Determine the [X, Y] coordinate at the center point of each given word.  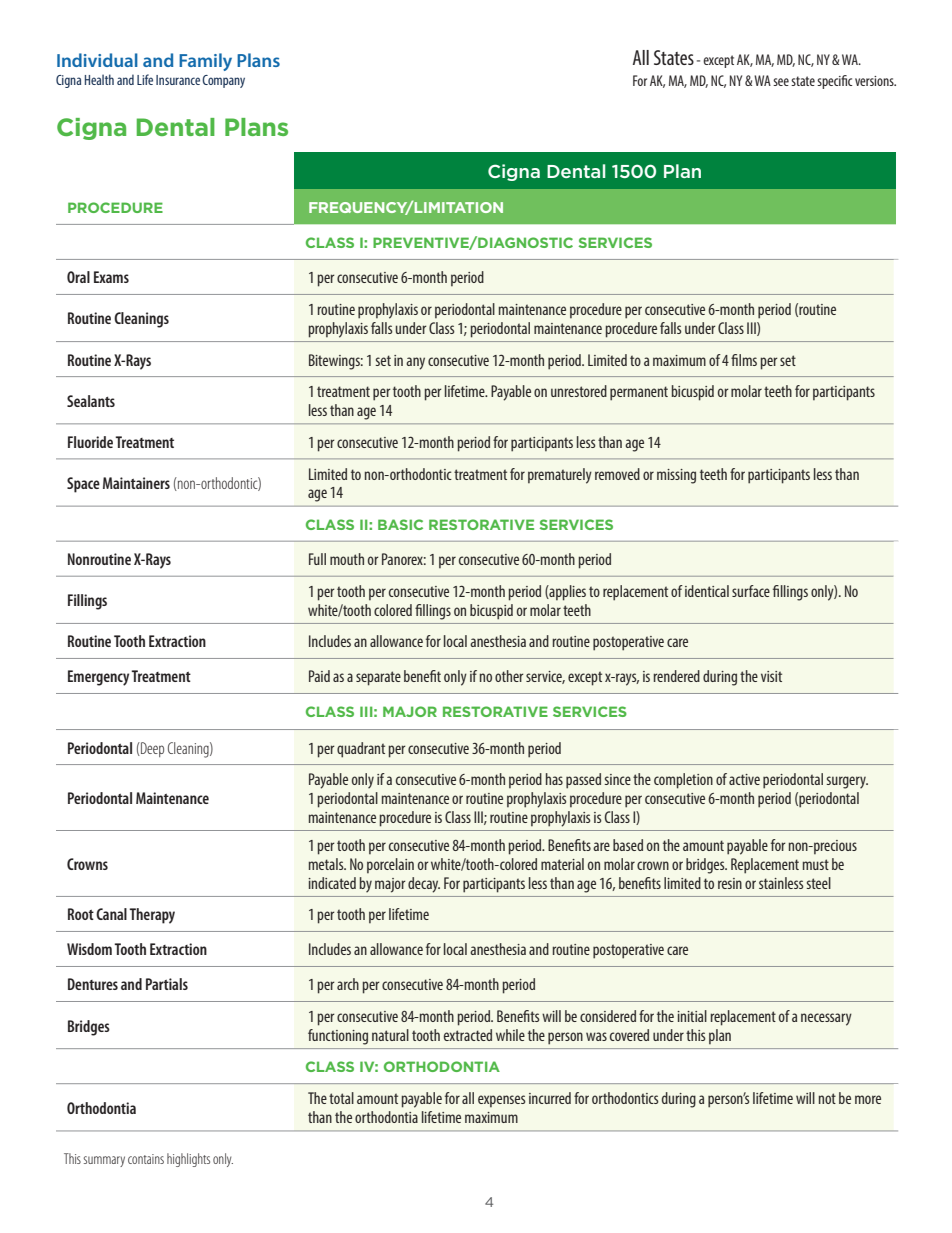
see [781, 82]
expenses [502, 1101]
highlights [188, 1160]
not [827, 1098]
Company [223, 81]
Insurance [178, 80]
